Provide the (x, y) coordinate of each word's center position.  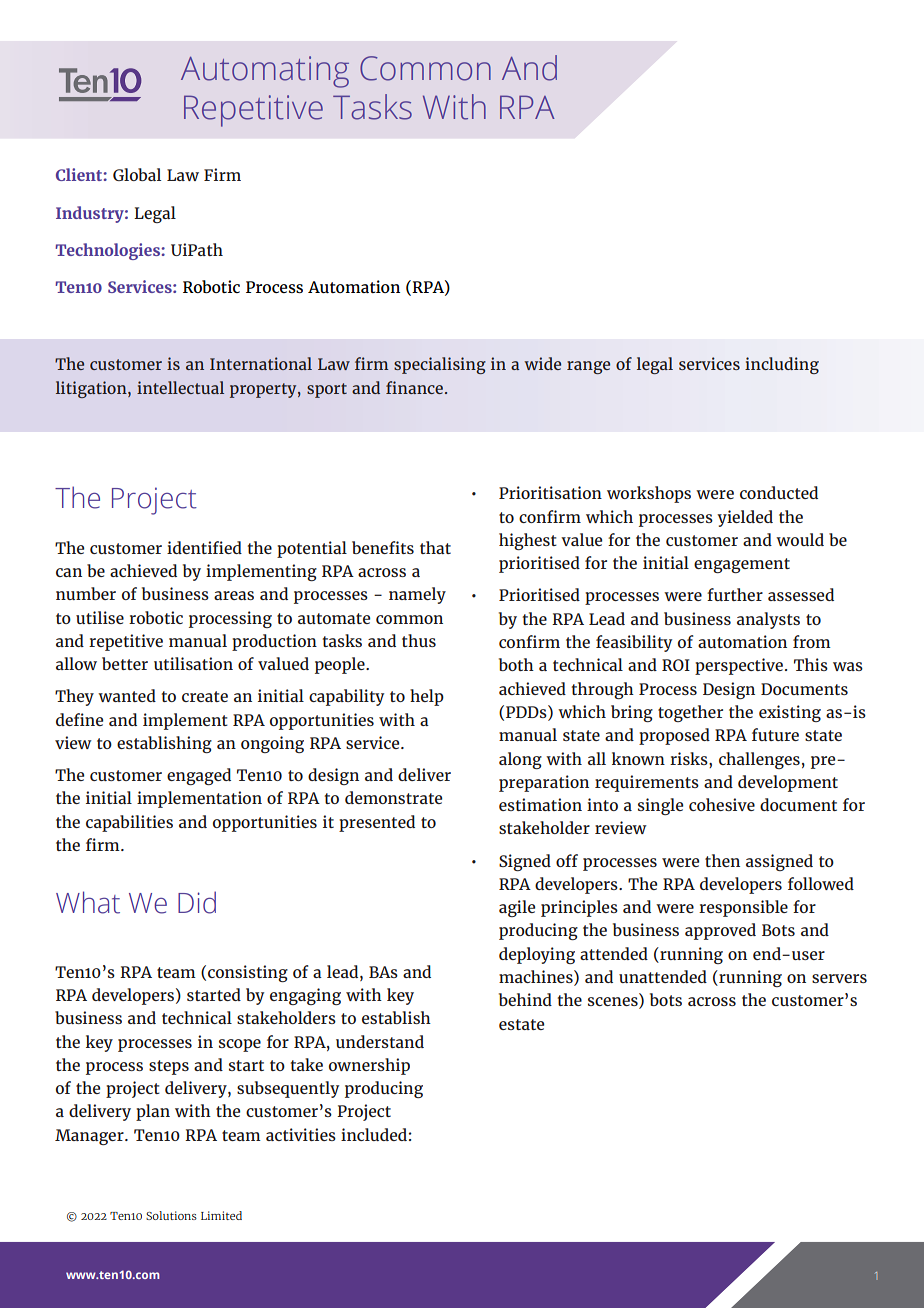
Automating (265, 72)
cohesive (722, 804)
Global (137, 174)
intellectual (180, 387)
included (374, 1134)
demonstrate (393, 797)
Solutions (171, 1215)
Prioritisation (550, 492)
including (782, 365)
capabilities (129, 823)
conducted (779, 492)
